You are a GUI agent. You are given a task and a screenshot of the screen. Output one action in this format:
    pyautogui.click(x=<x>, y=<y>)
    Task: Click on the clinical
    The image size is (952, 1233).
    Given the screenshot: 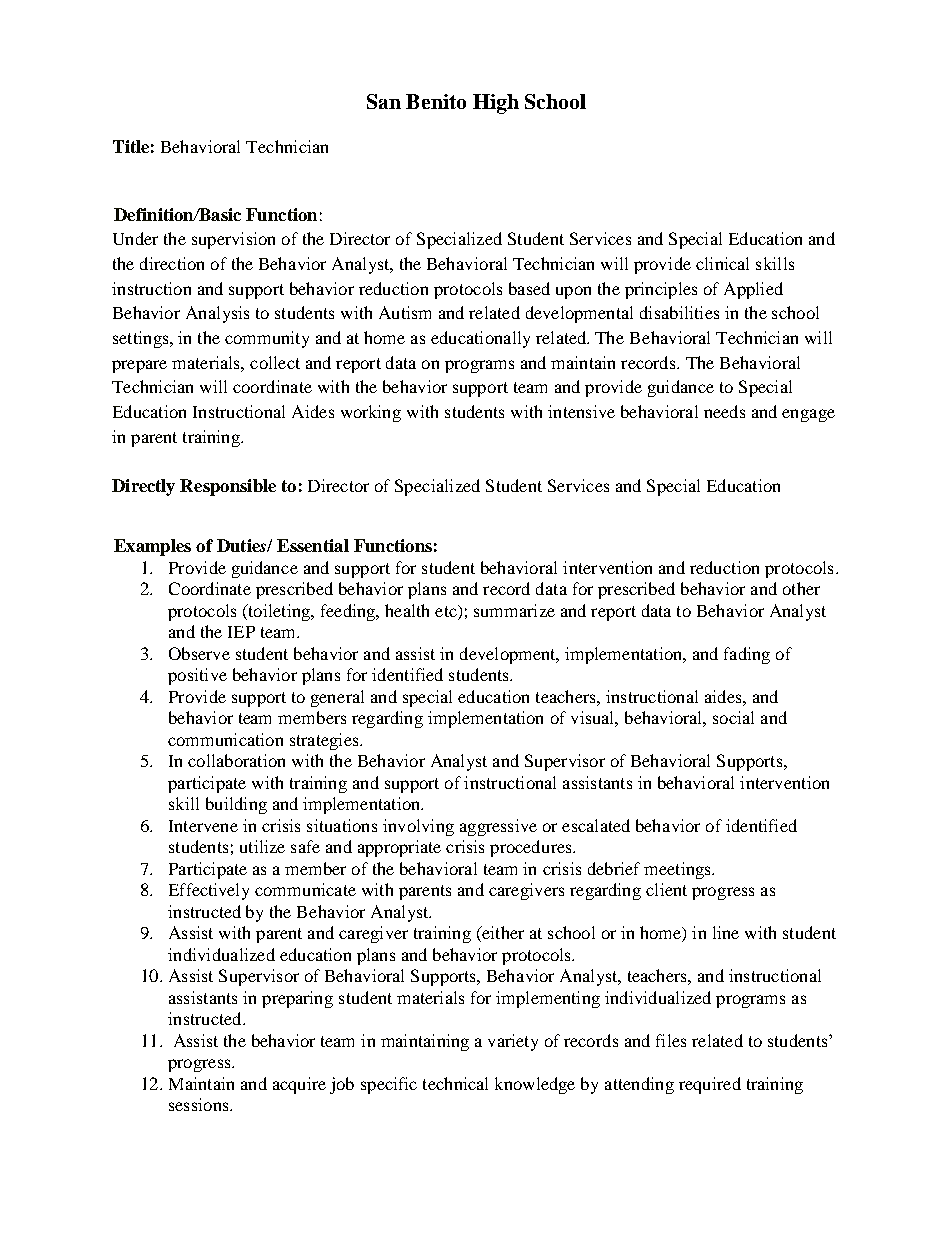 What is the action you would take?
    pyautogui.click(x=722, y=263)
